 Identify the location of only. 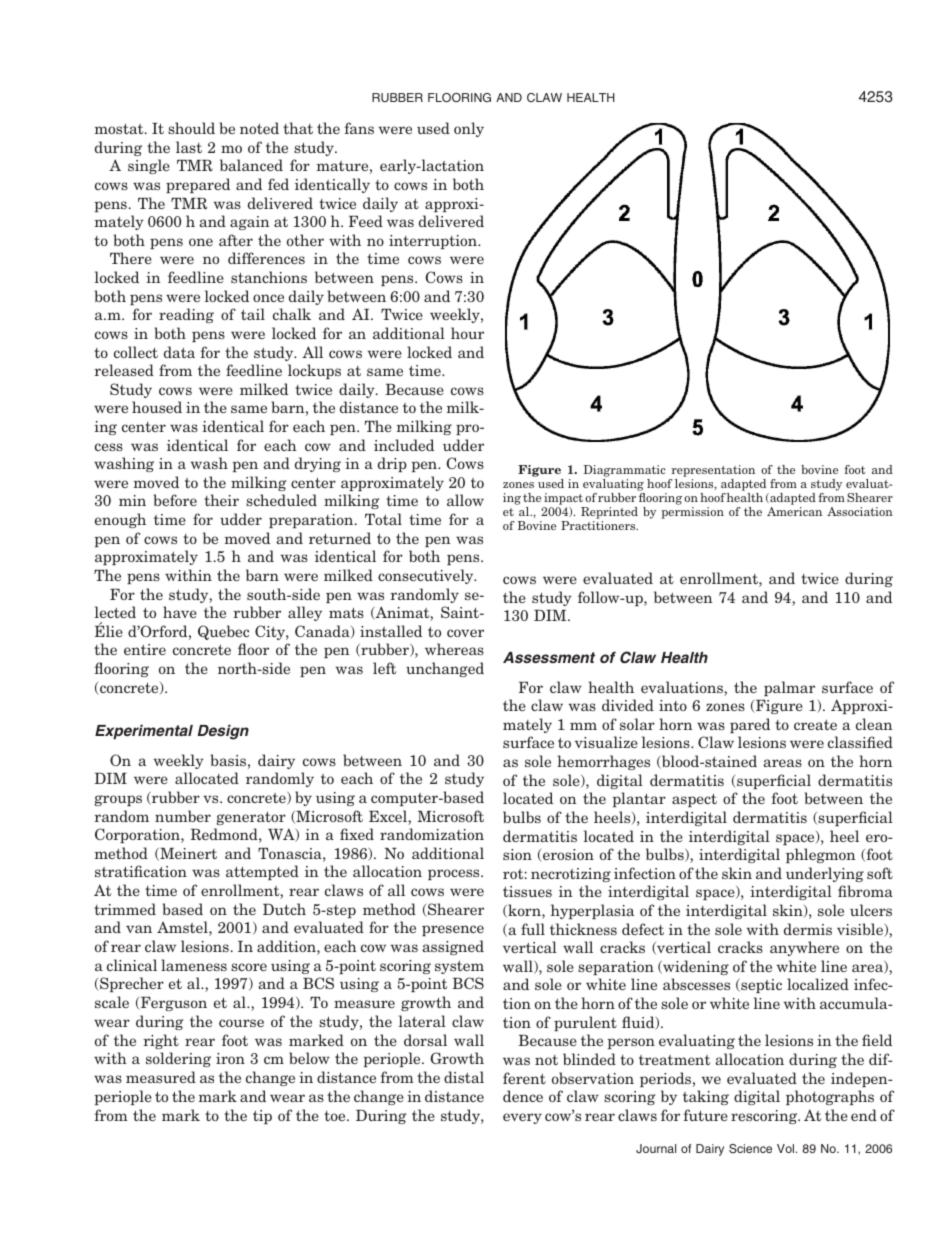
(469, 129).
